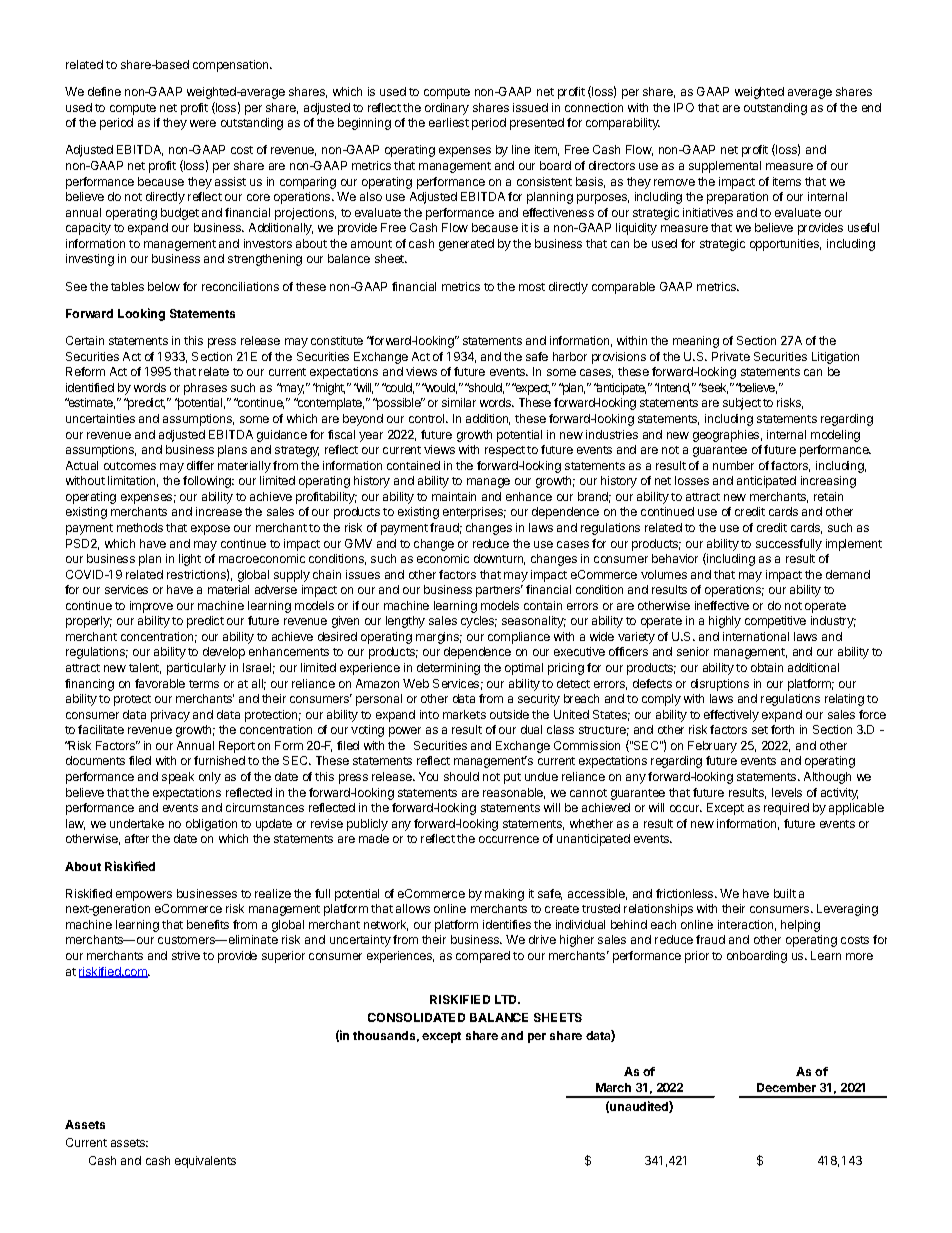 The width and height of the screenshot is (952, 1233). I want to click on IPO, so click(684, 107).
